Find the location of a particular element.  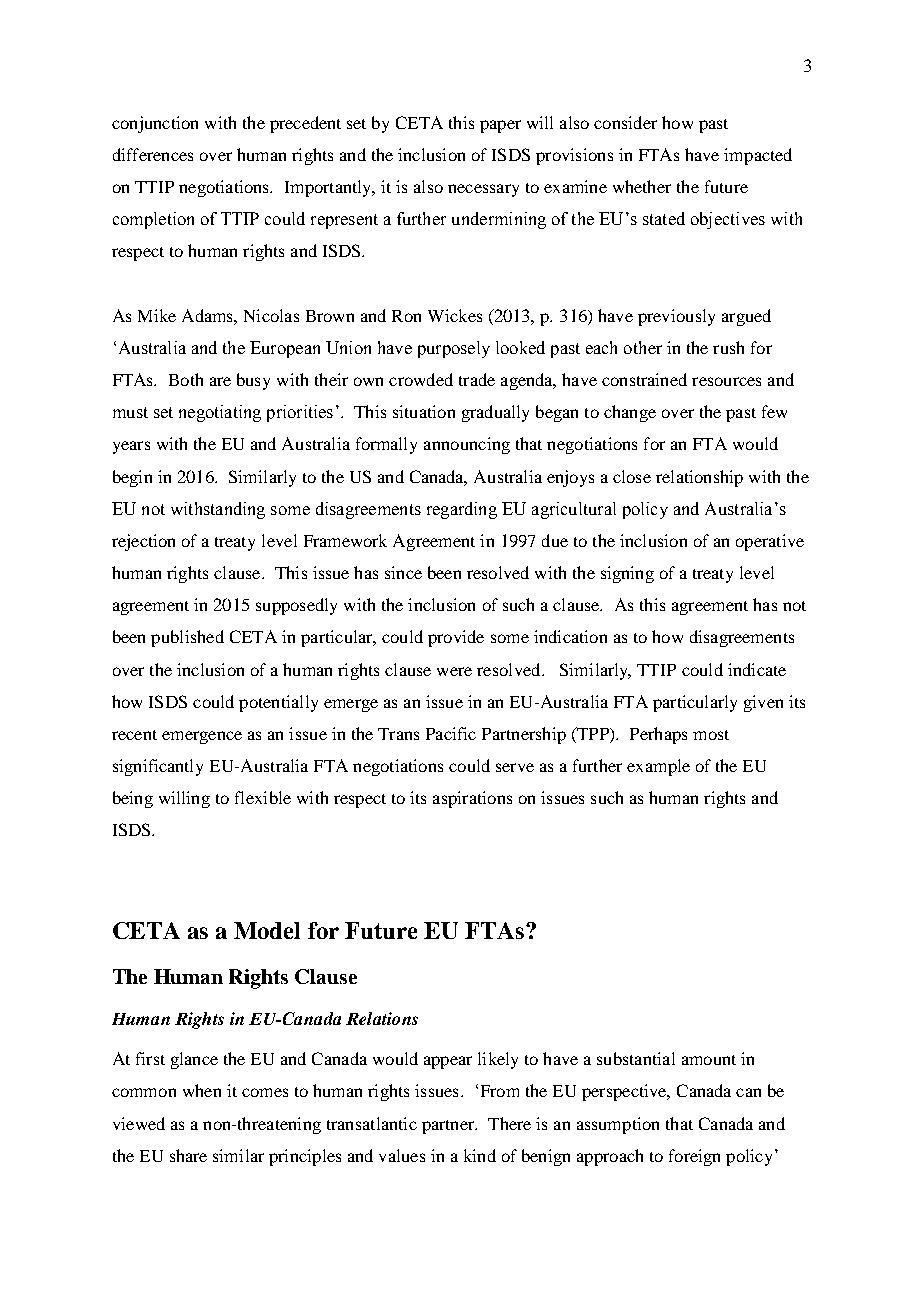

indicate is located at coordinates (757, 669).
